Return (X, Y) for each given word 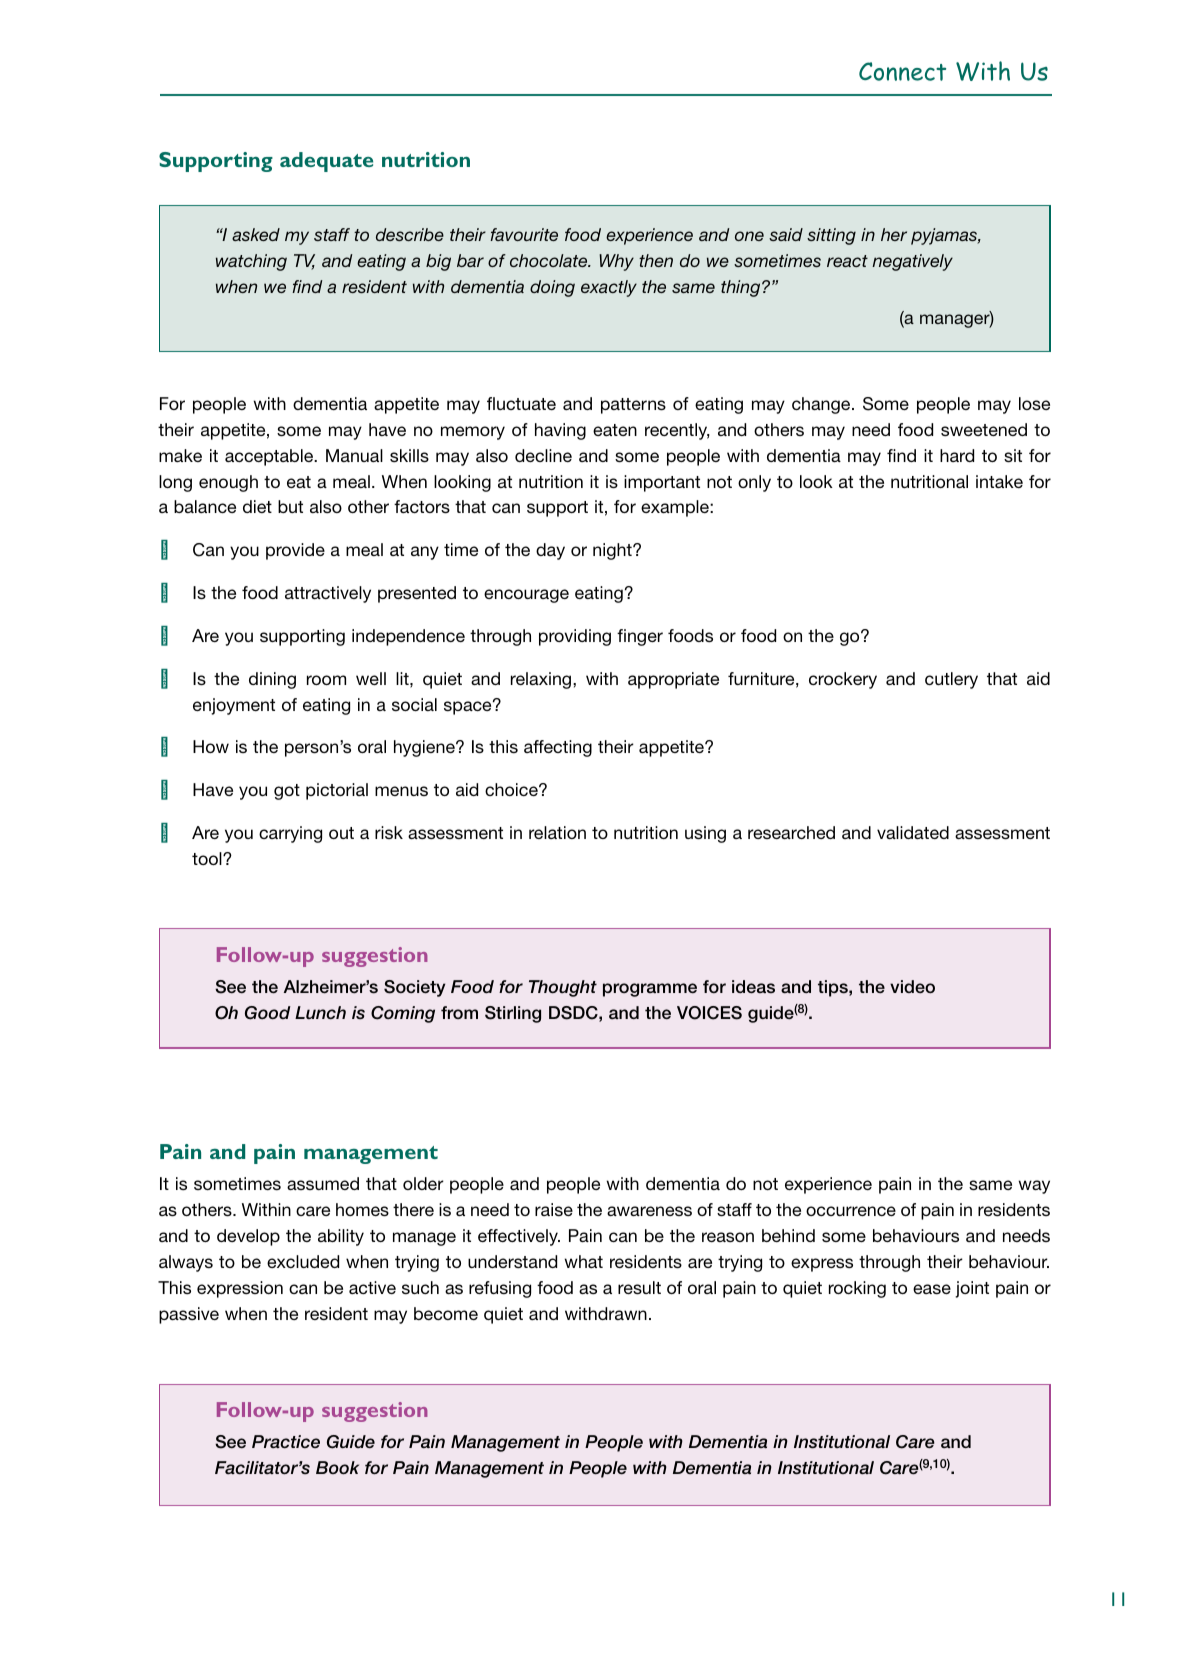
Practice (286, 1442)
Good (268, 1013)
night (613, 551)
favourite (524, 234)
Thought (563, 988)
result (639, 1288)
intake (999, 481)
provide (295, 551)
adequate (326, 162)
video (912, 986)
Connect (902, 71)
